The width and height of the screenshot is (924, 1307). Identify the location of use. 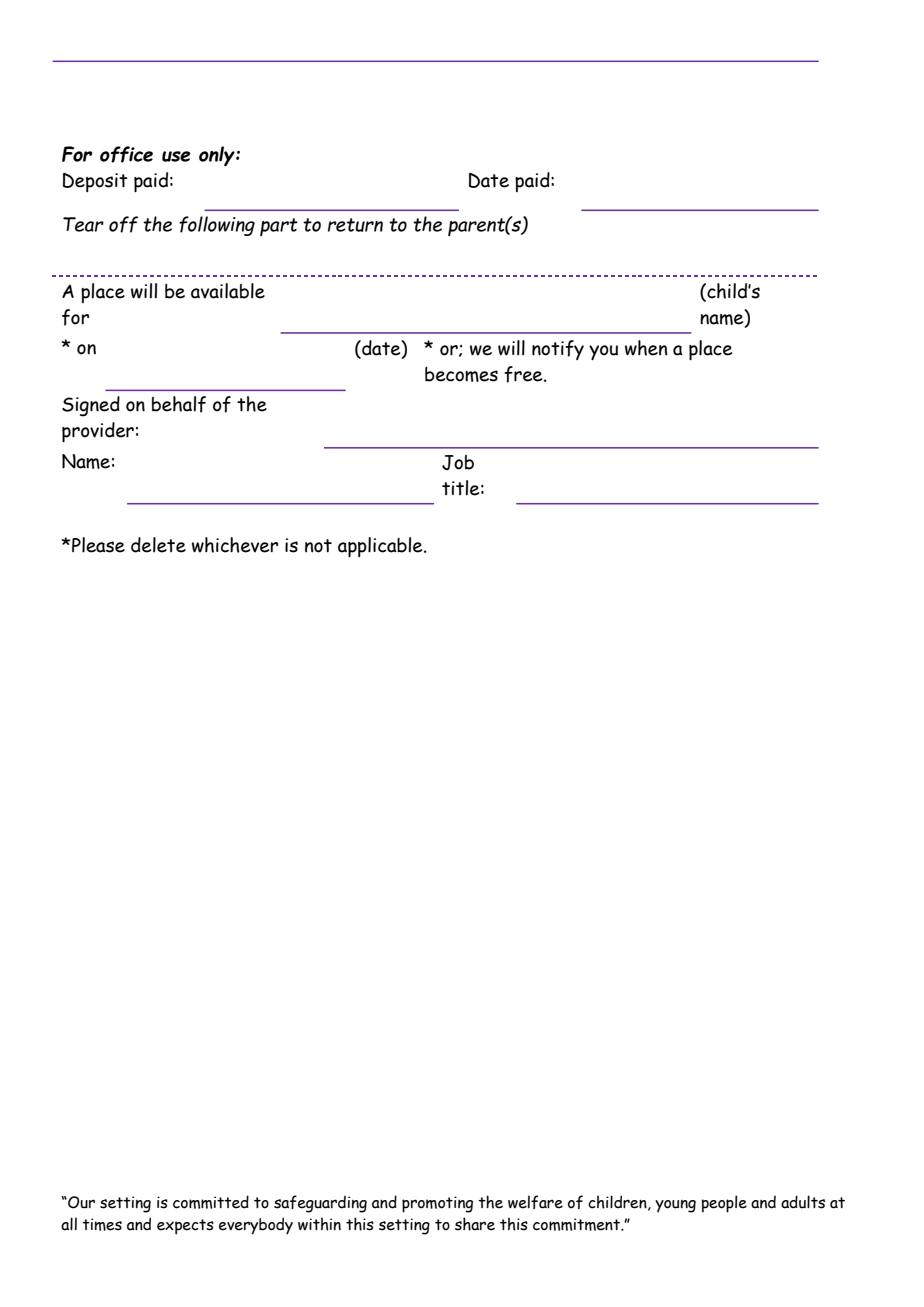
(176, 156).
